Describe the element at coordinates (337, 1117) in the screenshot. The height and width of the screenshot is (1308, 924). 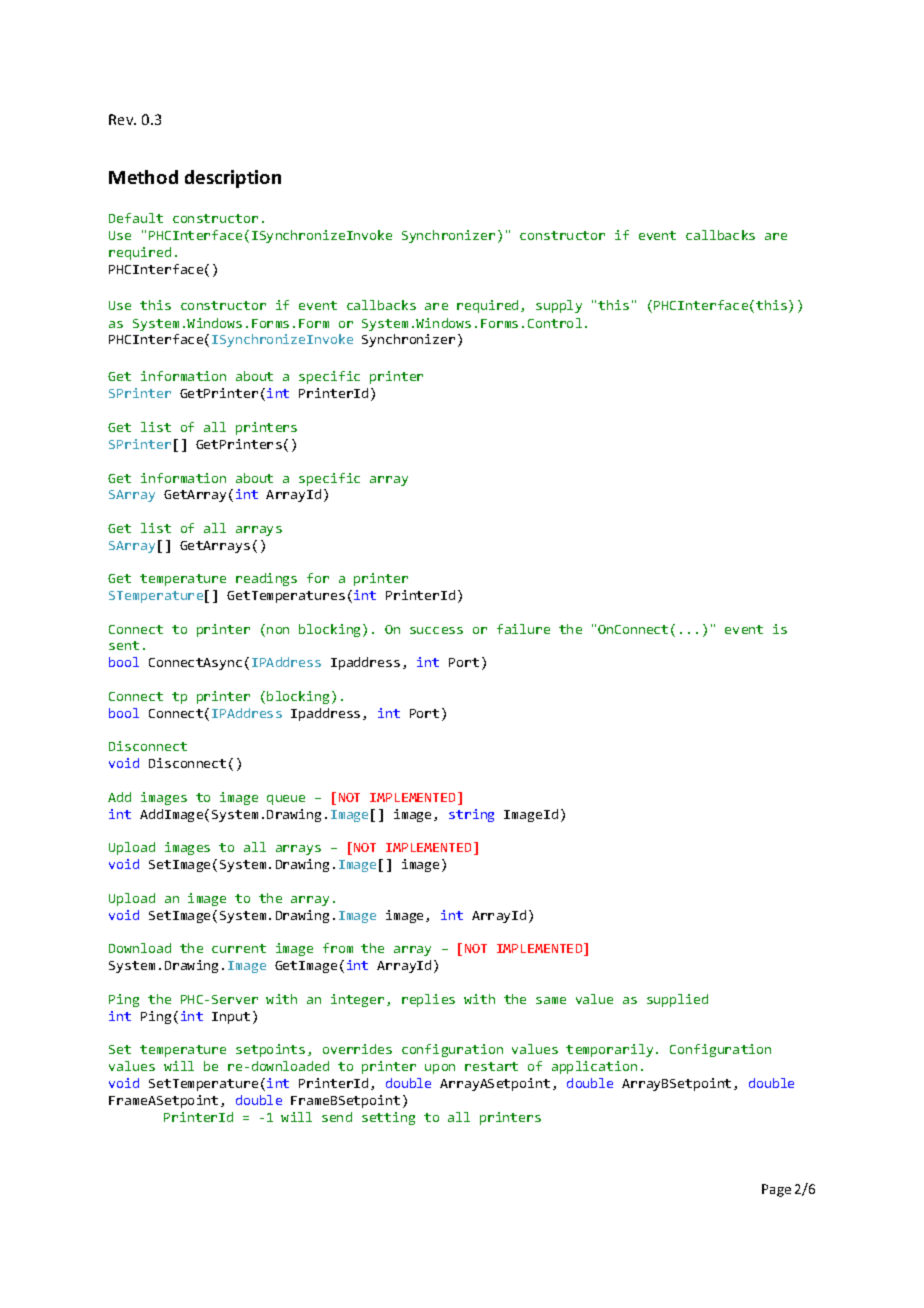
I see `send` at that location.
